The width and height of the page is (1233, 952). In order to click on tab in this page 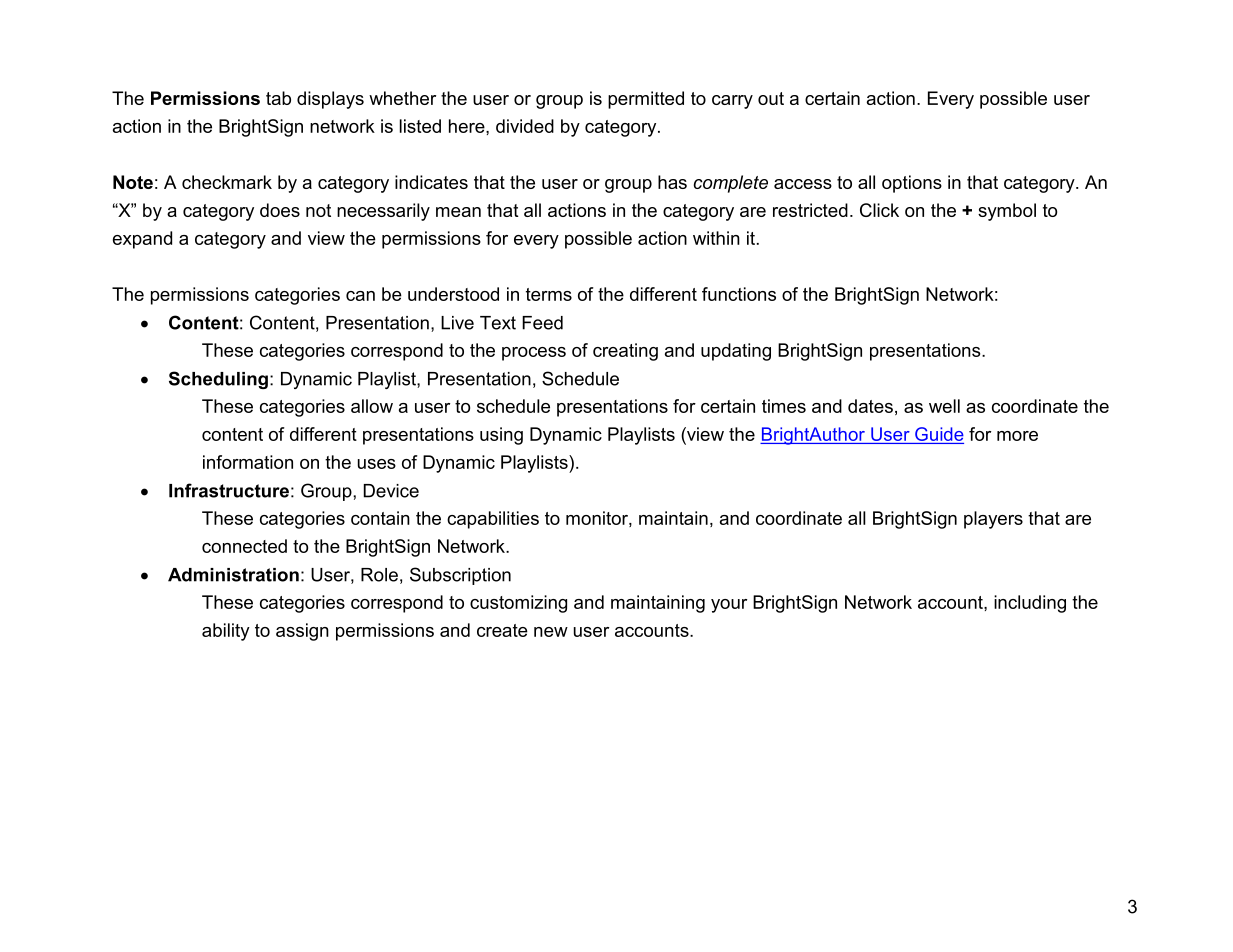, I will do `click(278, 98)`.
